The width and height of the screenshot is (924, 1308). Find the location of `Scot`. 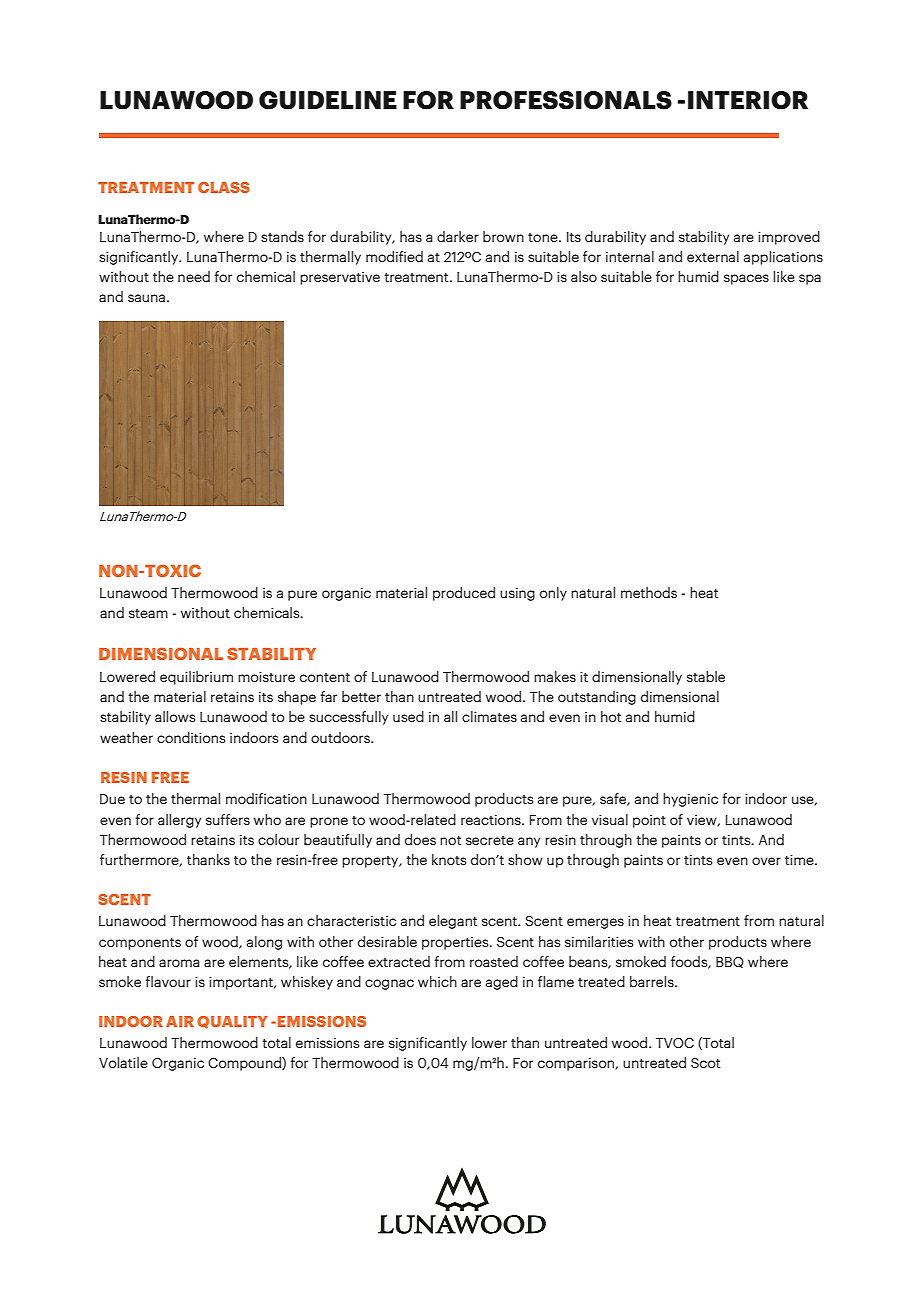

Scot is located at coordinates (705, 1063).
